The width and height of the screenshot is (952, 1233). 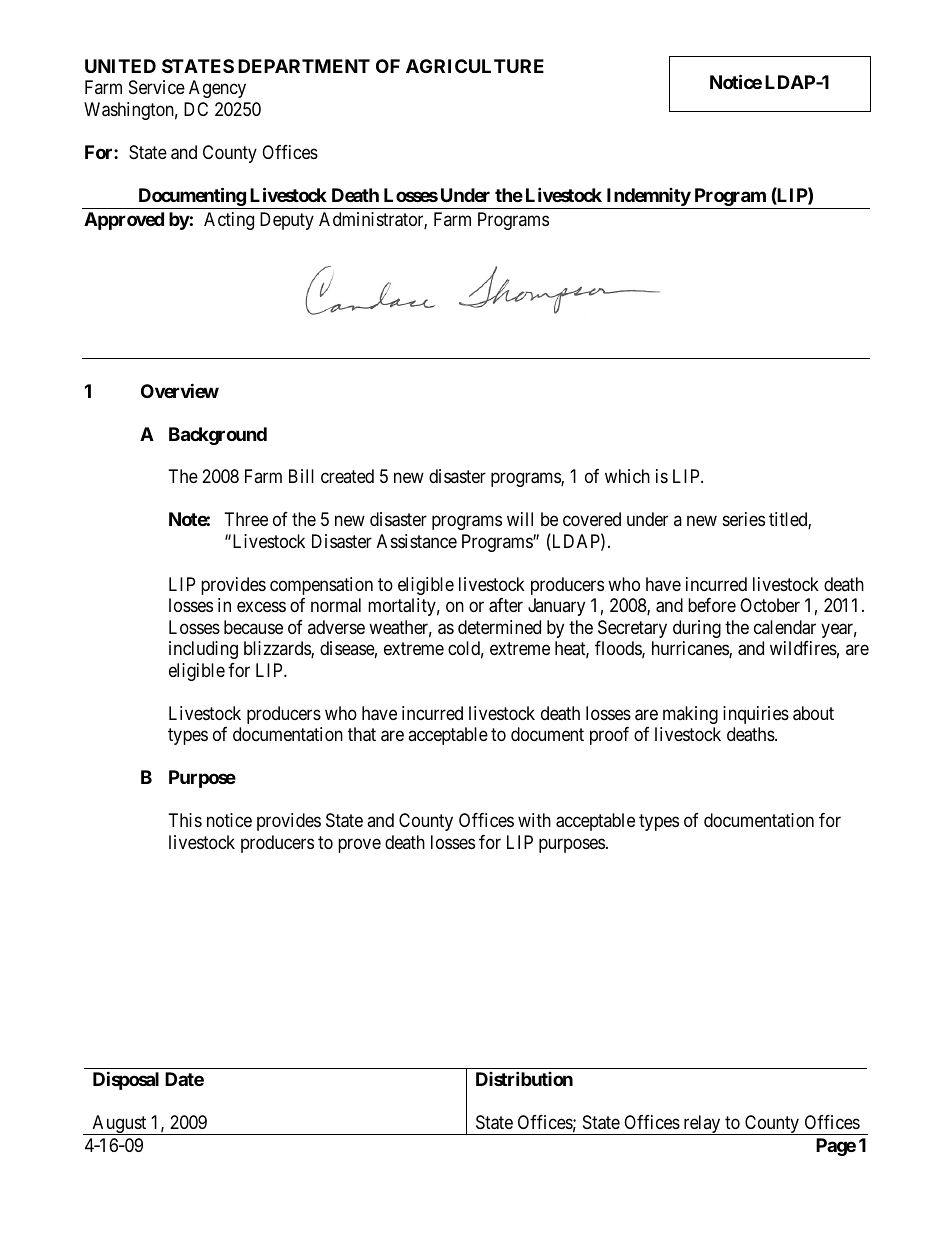 I want to click on before, so click(x=712, y=605).
